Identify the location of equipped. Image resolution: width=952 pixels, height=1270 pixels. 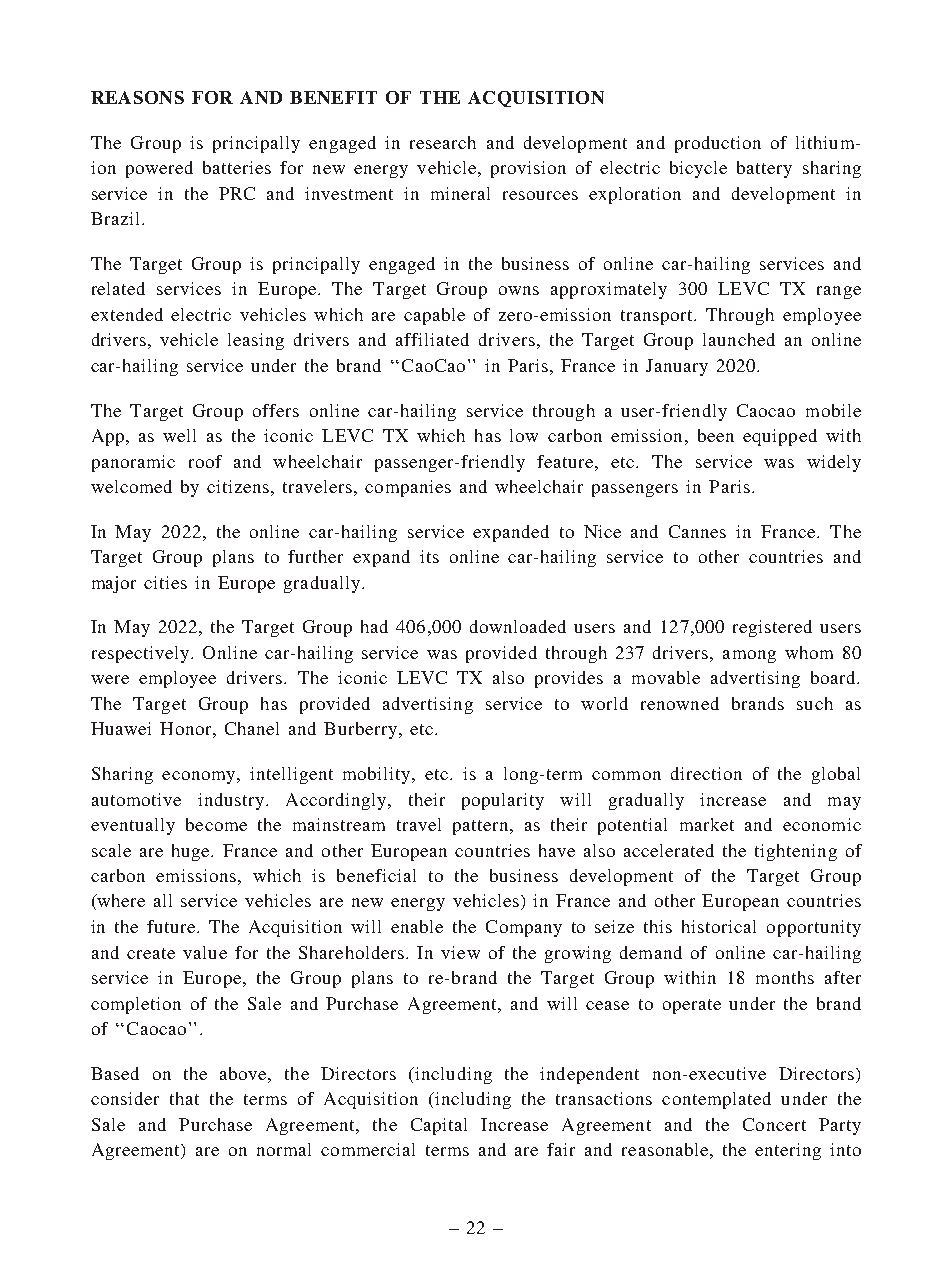
(780, 437).
